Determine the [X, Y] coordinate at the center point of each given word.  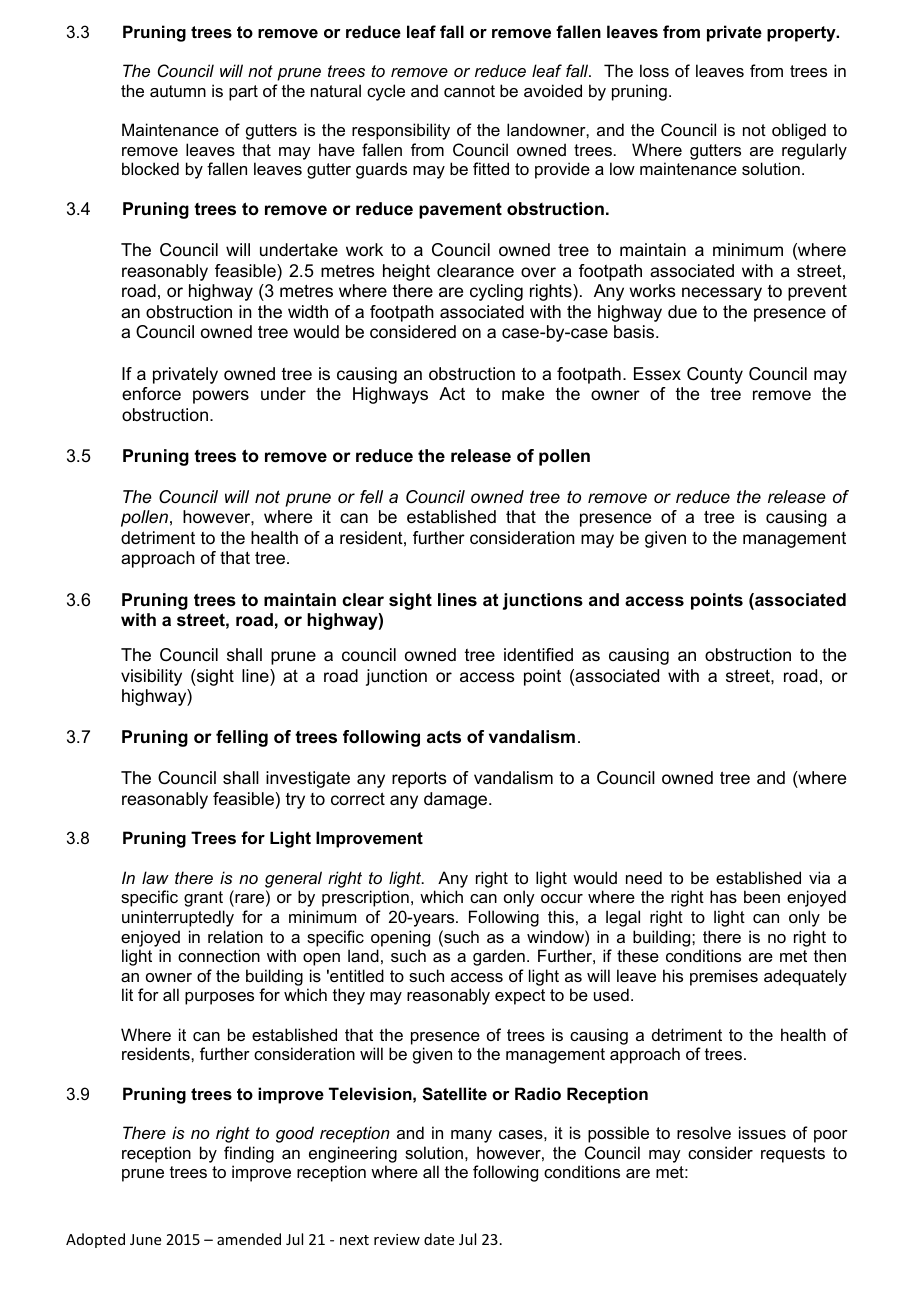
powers [221, 397]
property [802, 34]
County [715, 375]
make [523, 393]
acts [444, 737]
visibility [151, 677]
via [819, 877]
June [145, 1239]
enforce [151, 394]
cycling [496, 292]
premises [724, 977]
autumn [178, 91]
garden [499, 957]
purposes [219, 998]
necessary [722, 294]
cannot [469, 91]
